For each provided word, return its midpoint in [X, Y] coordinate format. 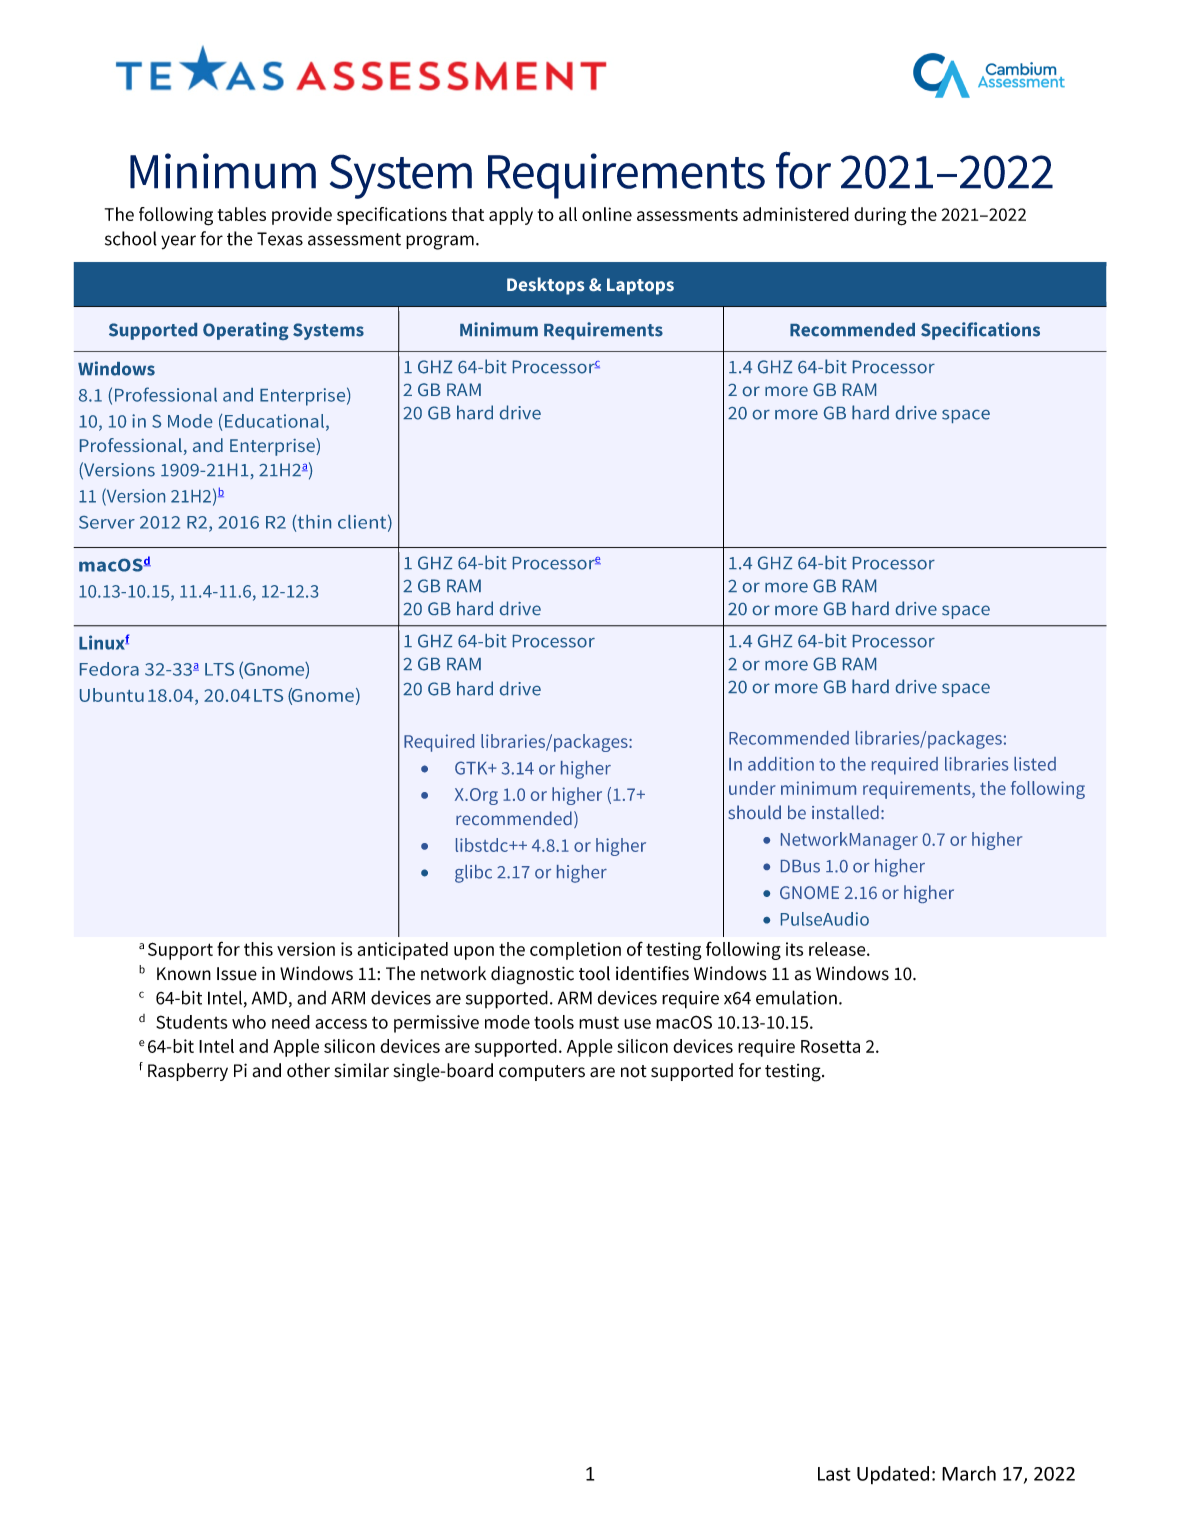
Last [834, 1474]
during [880, 216]
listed [1035, 764]
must [599, 1022]
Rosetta [830, 1046]
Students [191, 1022]
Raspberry [188, 1072]
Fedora [109, 669]
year [178, 242]
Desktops [545, 286]
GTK [472, 768]
